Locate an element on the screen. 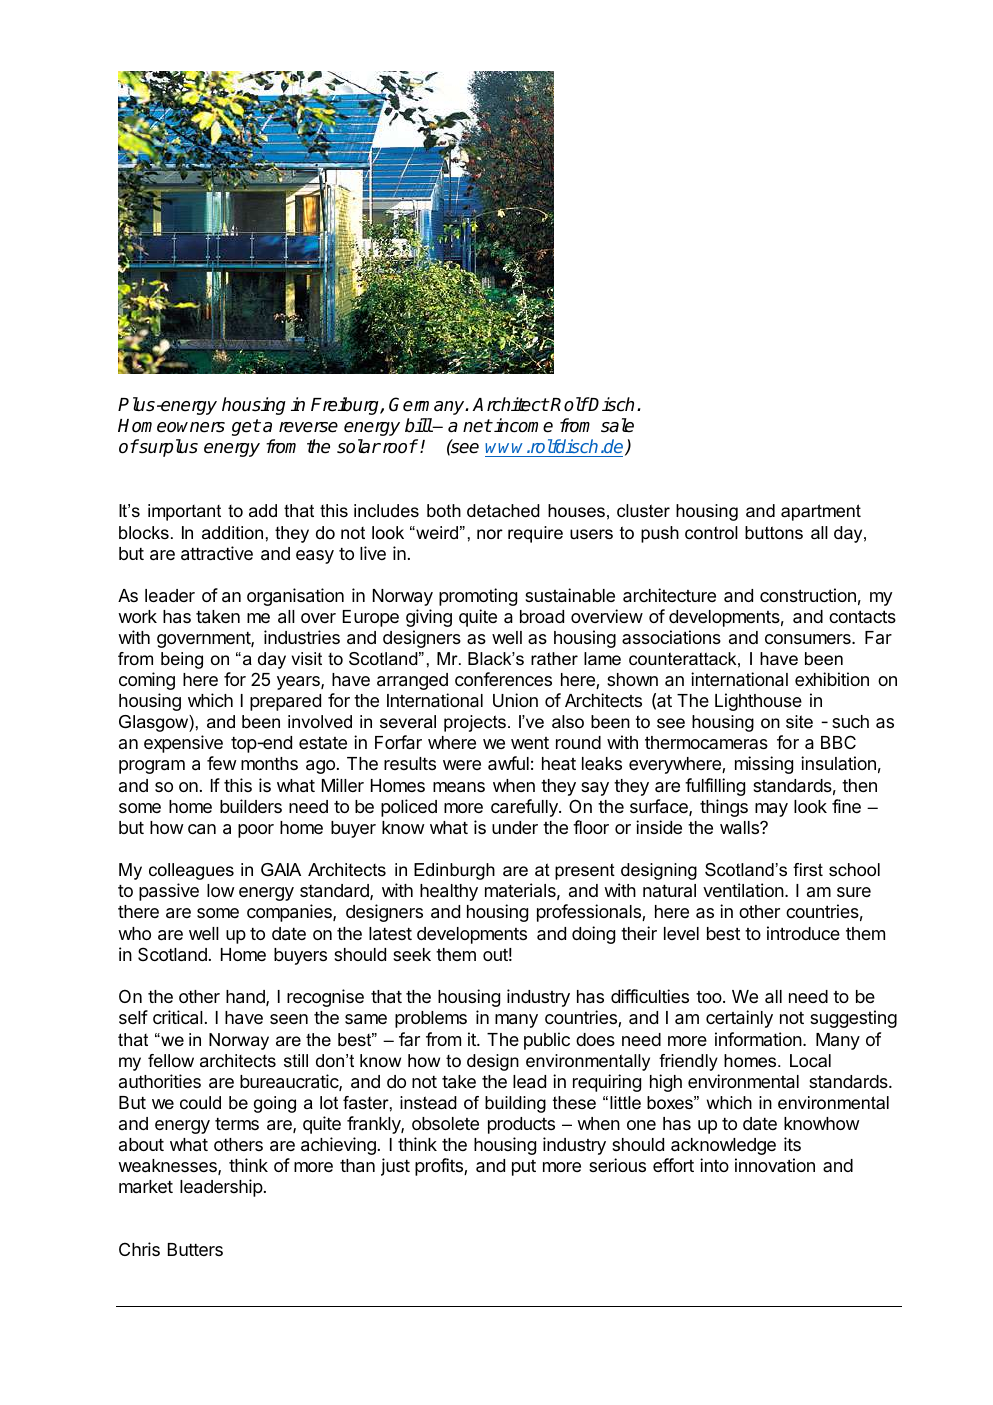 The width and height of the screenshot is (993, 1405). site is located at coordinates (799, 722).
